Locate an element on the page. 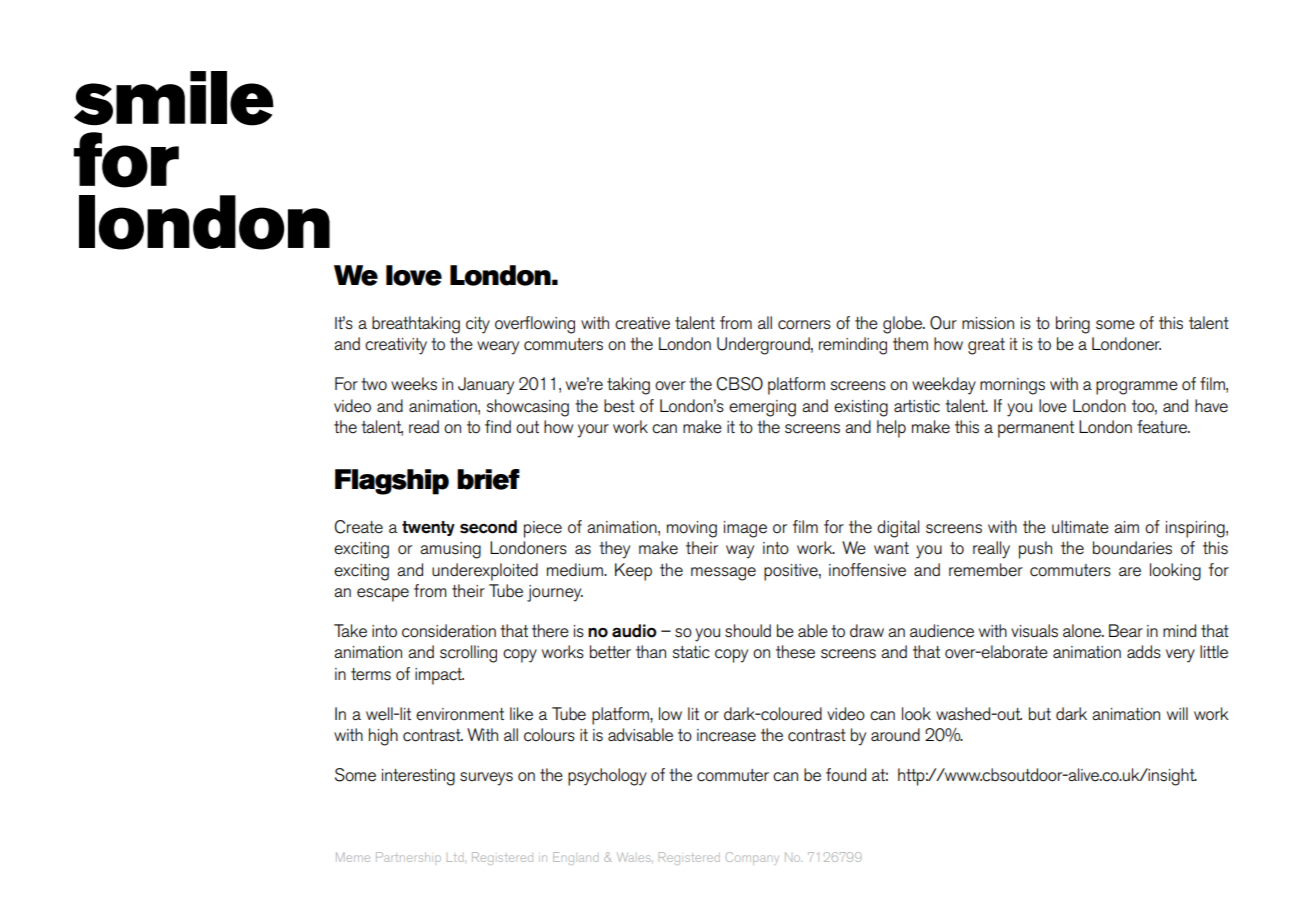 The image size is (1308, 924). consideration is located at coordinates (449, 631).
